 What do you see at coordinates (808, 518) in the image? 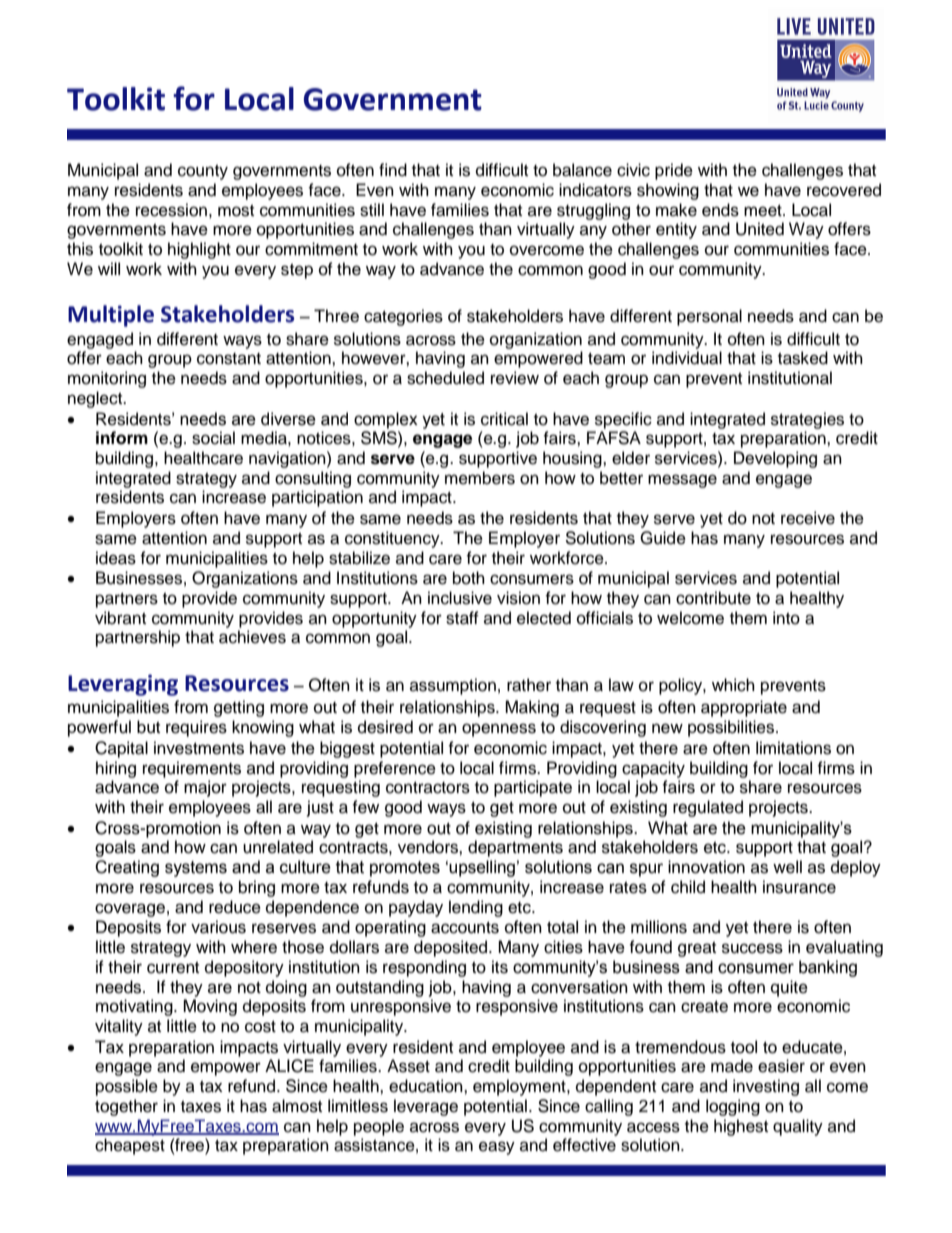
I see `receive` at bounding box center [808, 518].
